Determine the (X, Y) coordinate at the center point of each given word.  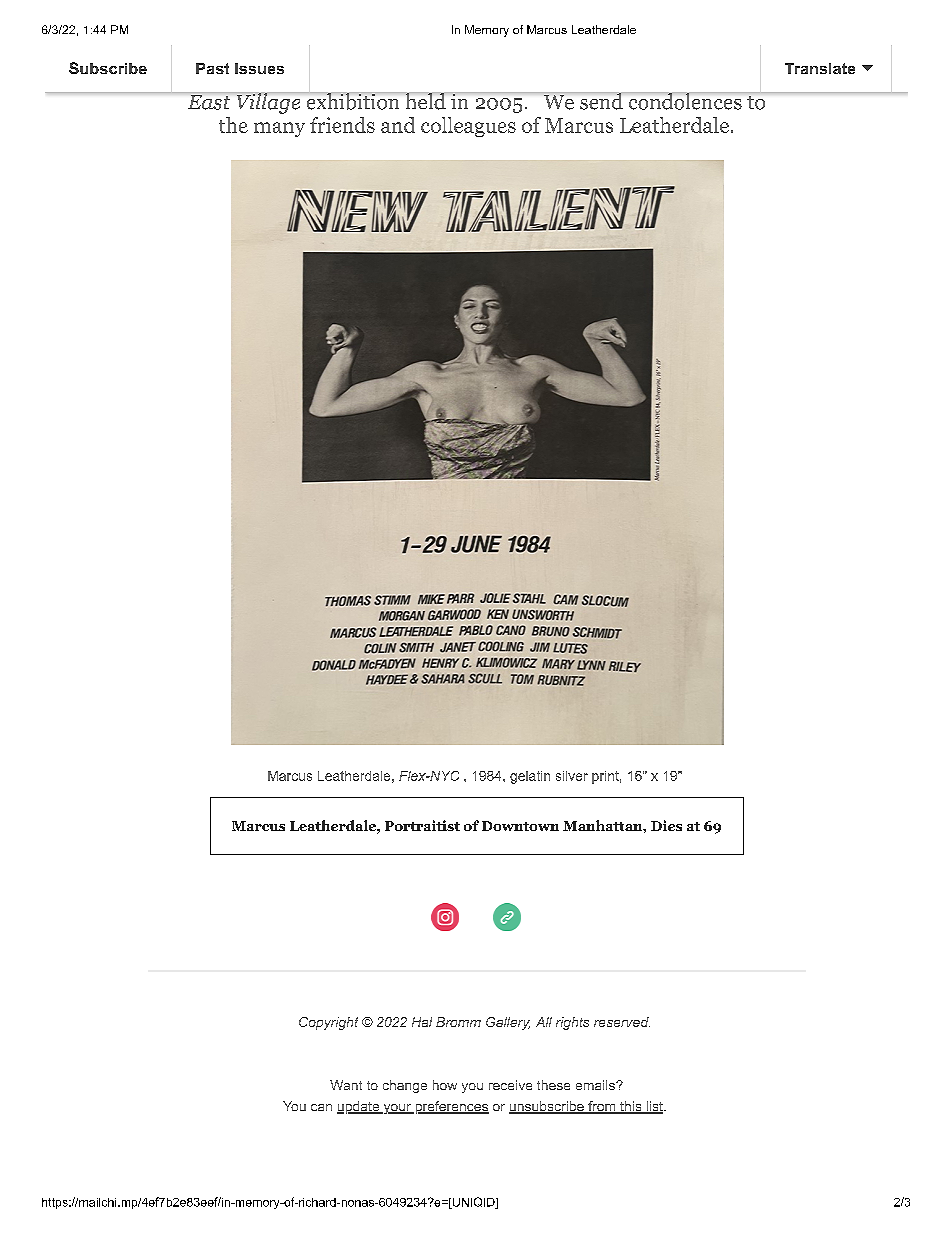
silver (572, 776)
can (321, 1107)
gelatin (530, 777)
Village (268, 103)
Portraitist (422, 825)
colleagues (468, 127)
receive (510, 1085)
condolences (685, 101)
